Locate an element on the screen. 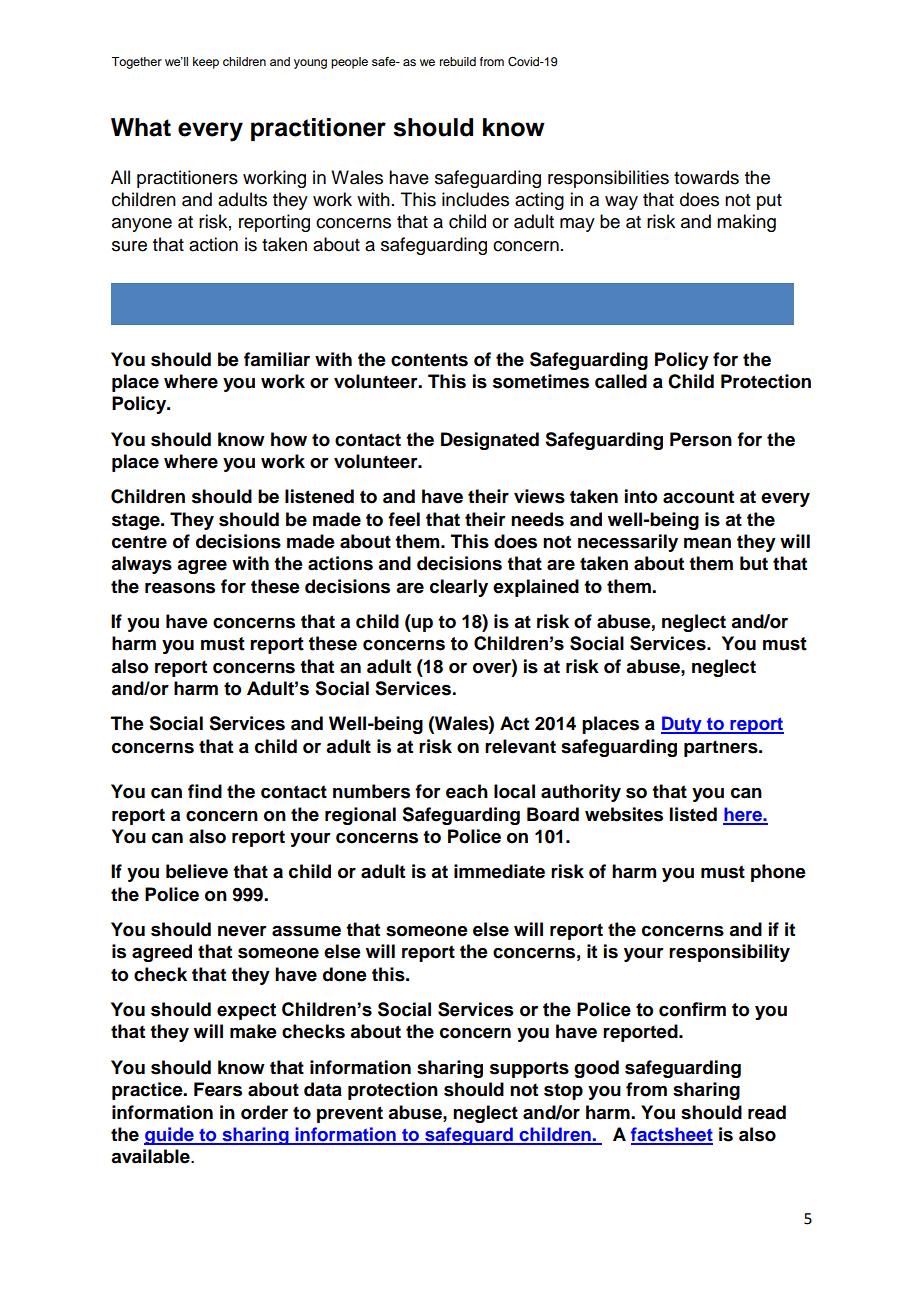 The height and width of the screenshot is (1308, 924). find is located at coordinates (205, 791).
